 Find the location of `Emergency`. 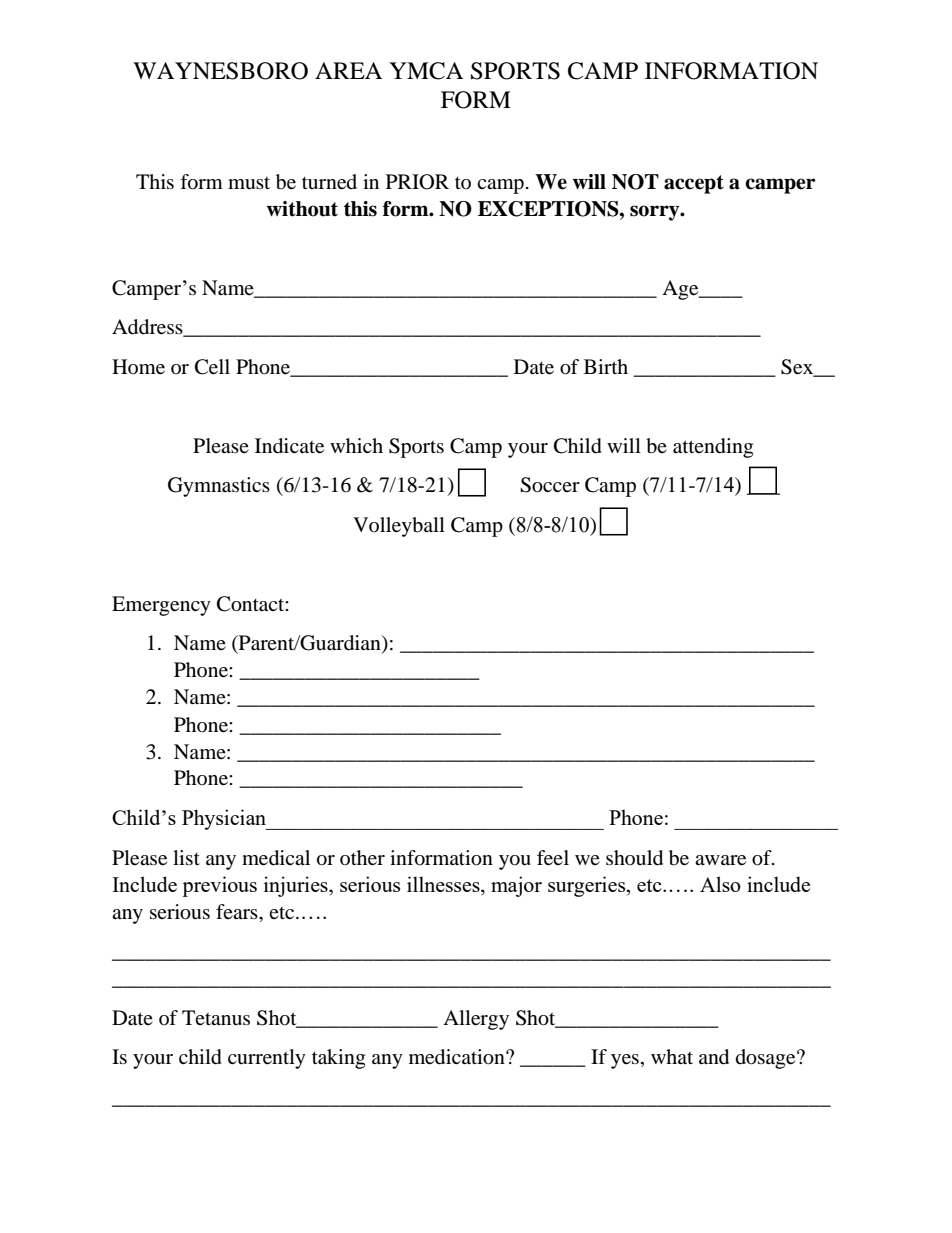

Emergency is located at coordinates (161, 606).
